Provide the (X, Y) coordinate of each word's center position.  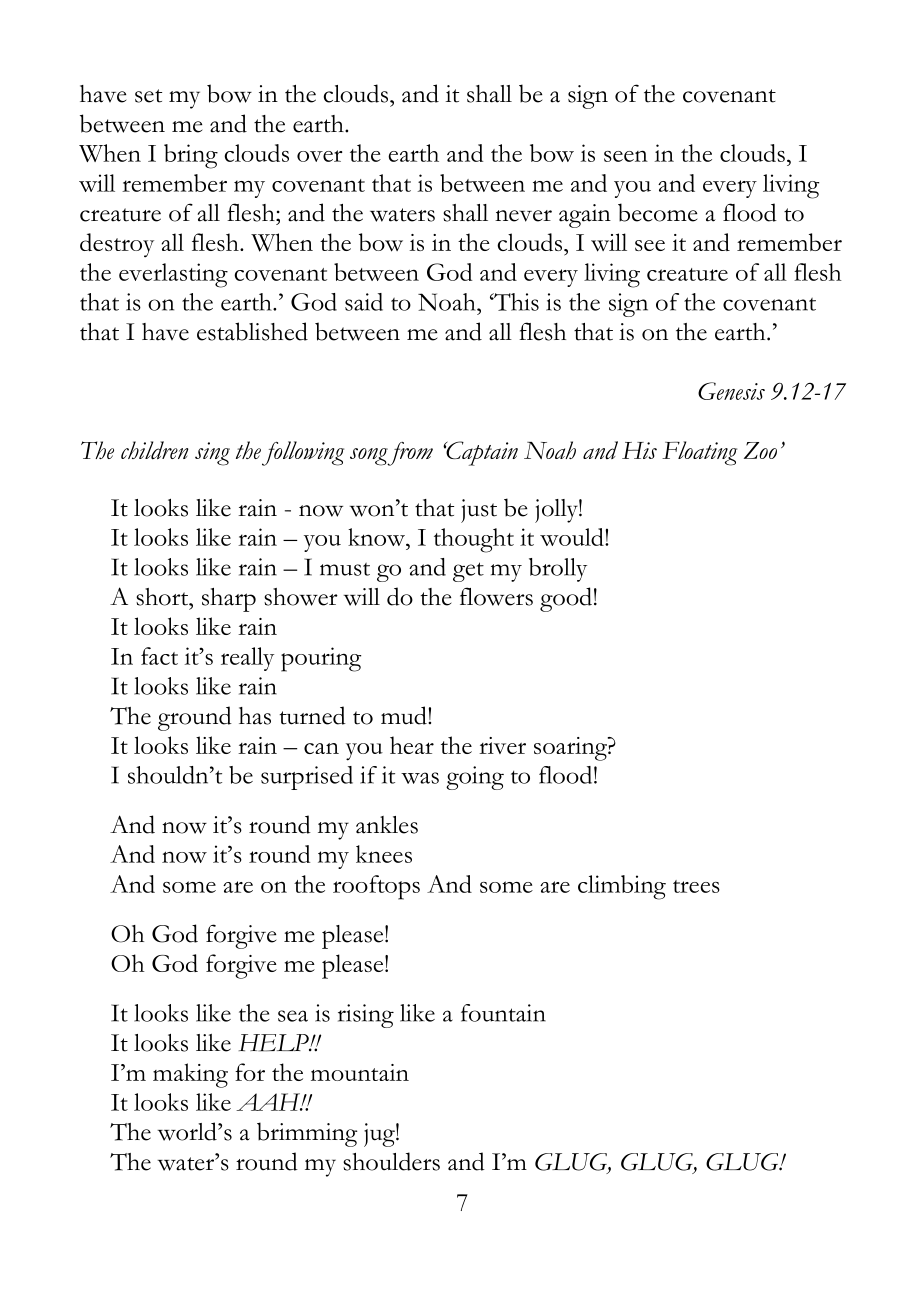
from (410, 454)
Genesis (731, 391)
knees (384, 854)
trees (696, 886)
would (573, 537)
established (252, 331)
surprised (307, 778)
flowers (496, 596)
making (190, 1075)
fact (159, 656)
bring (191, 156)
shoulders (391, 1161)
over (319, 156)
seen (626, 156)
